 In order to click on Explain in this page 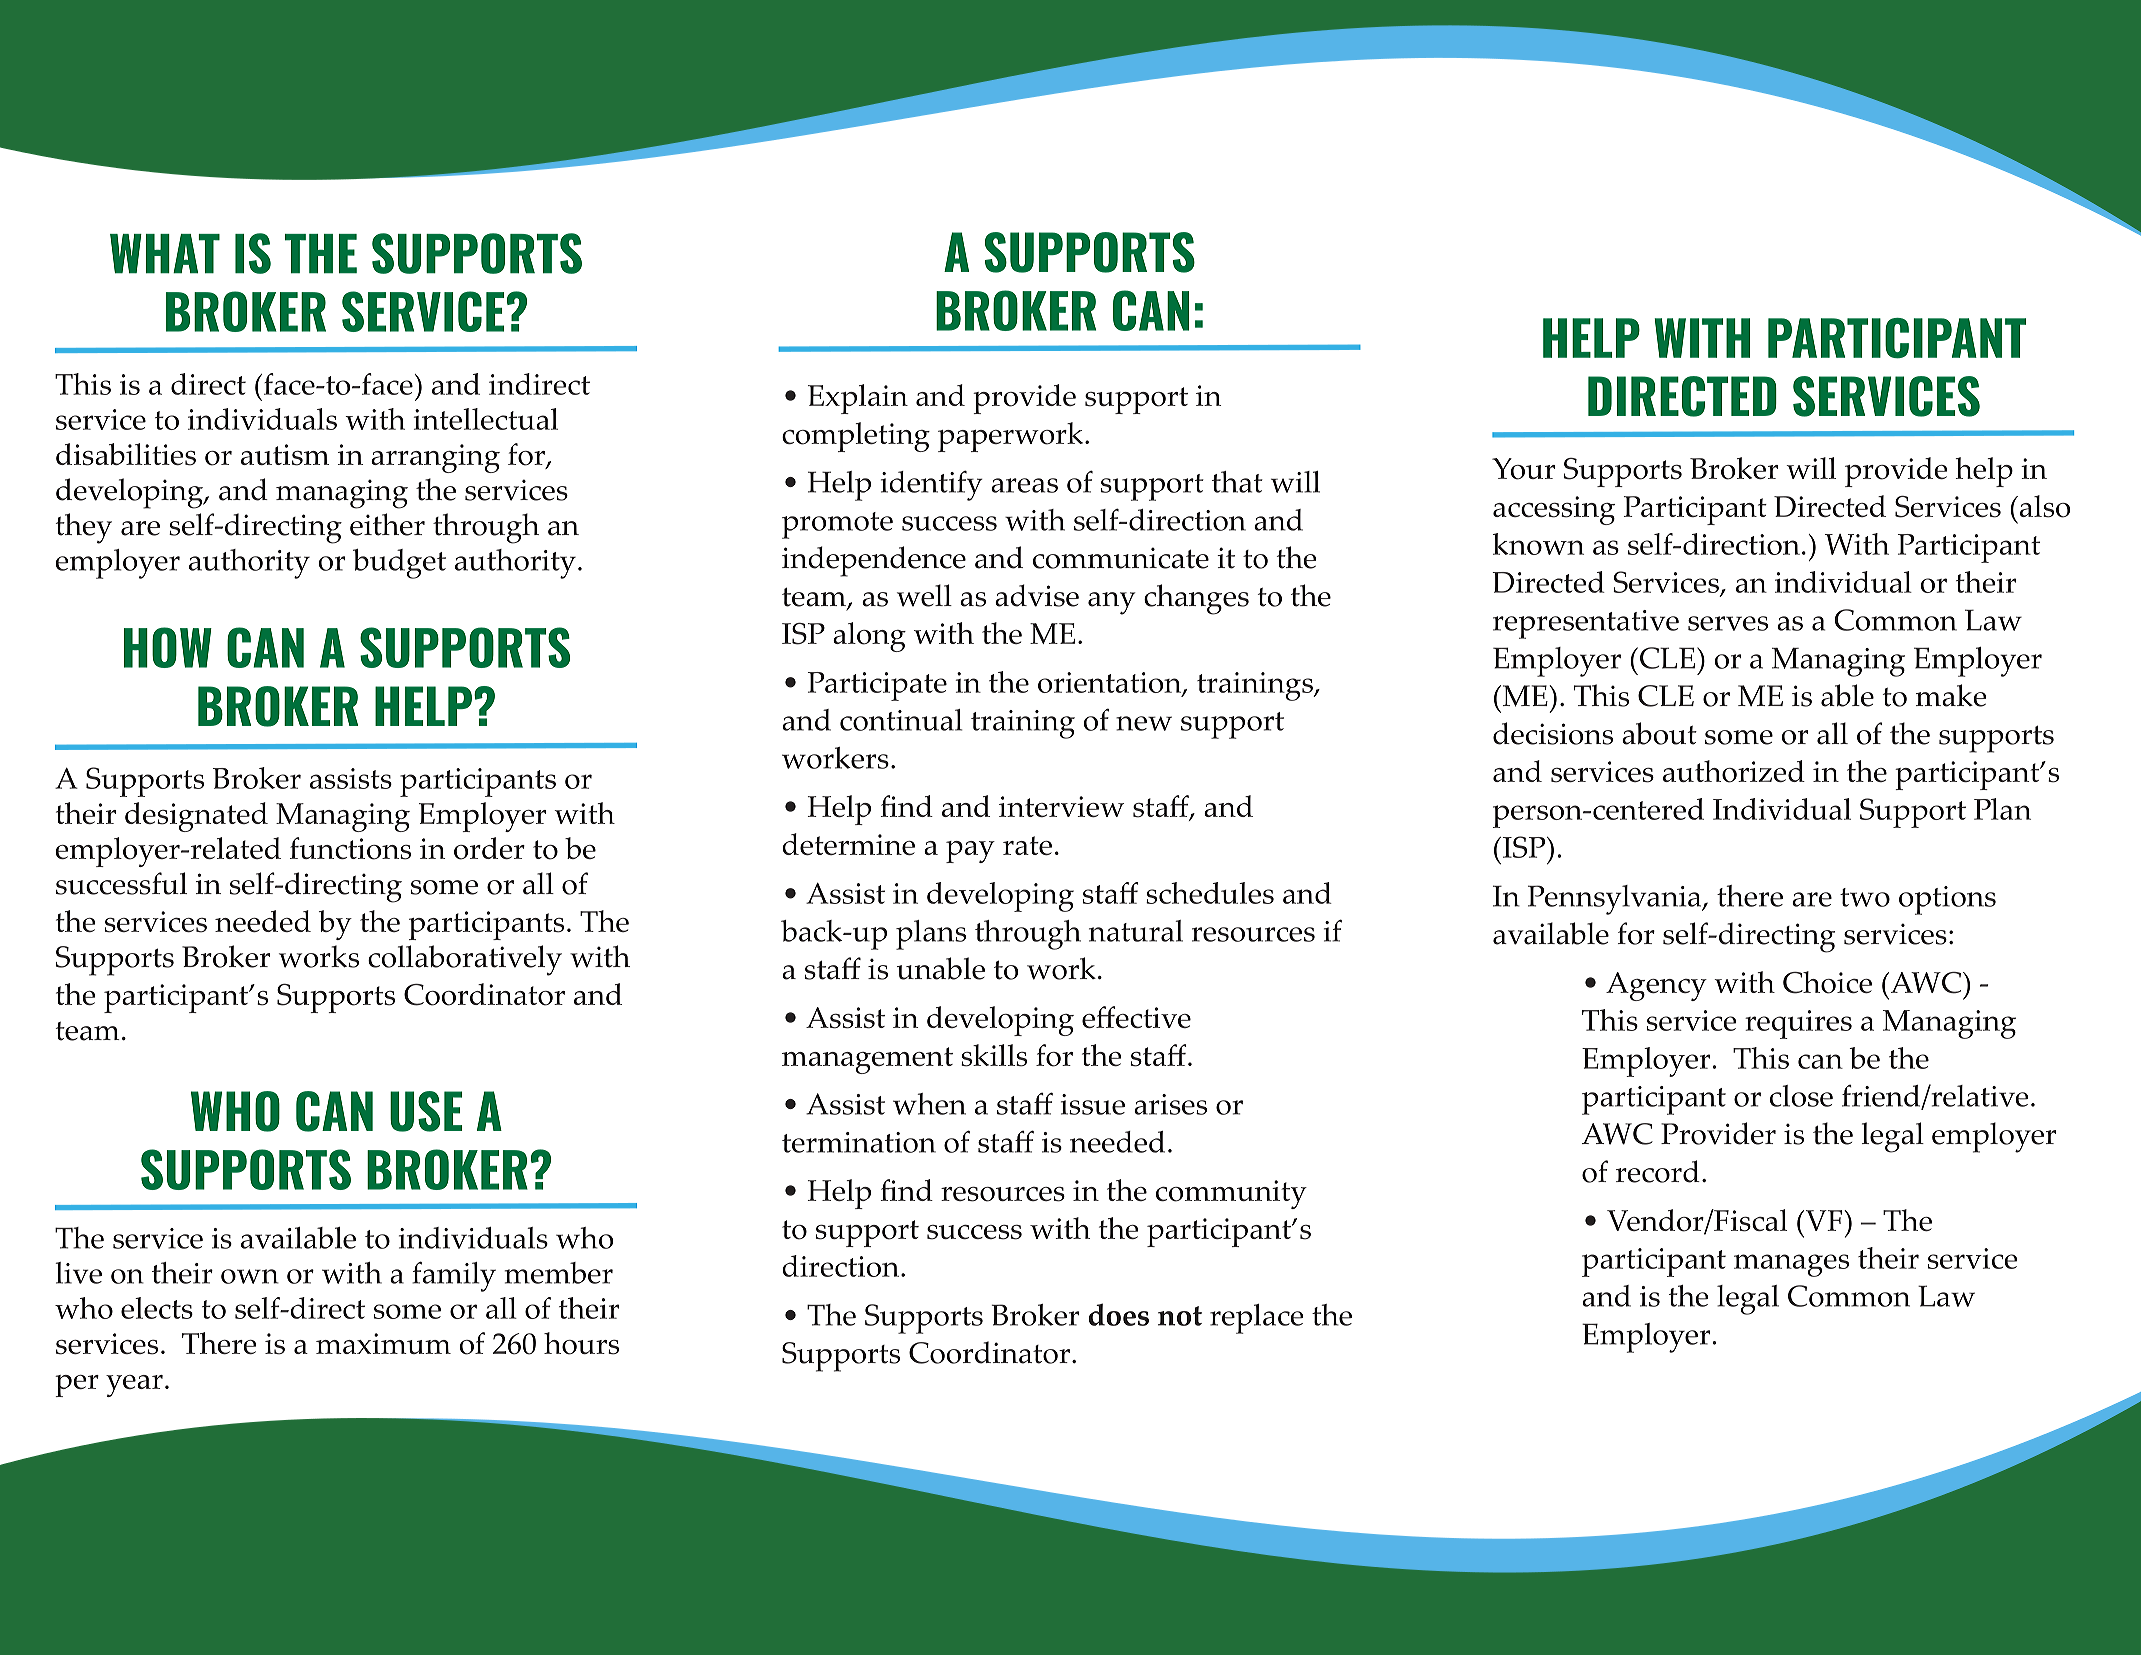, I will do `click(858, 399)`.
